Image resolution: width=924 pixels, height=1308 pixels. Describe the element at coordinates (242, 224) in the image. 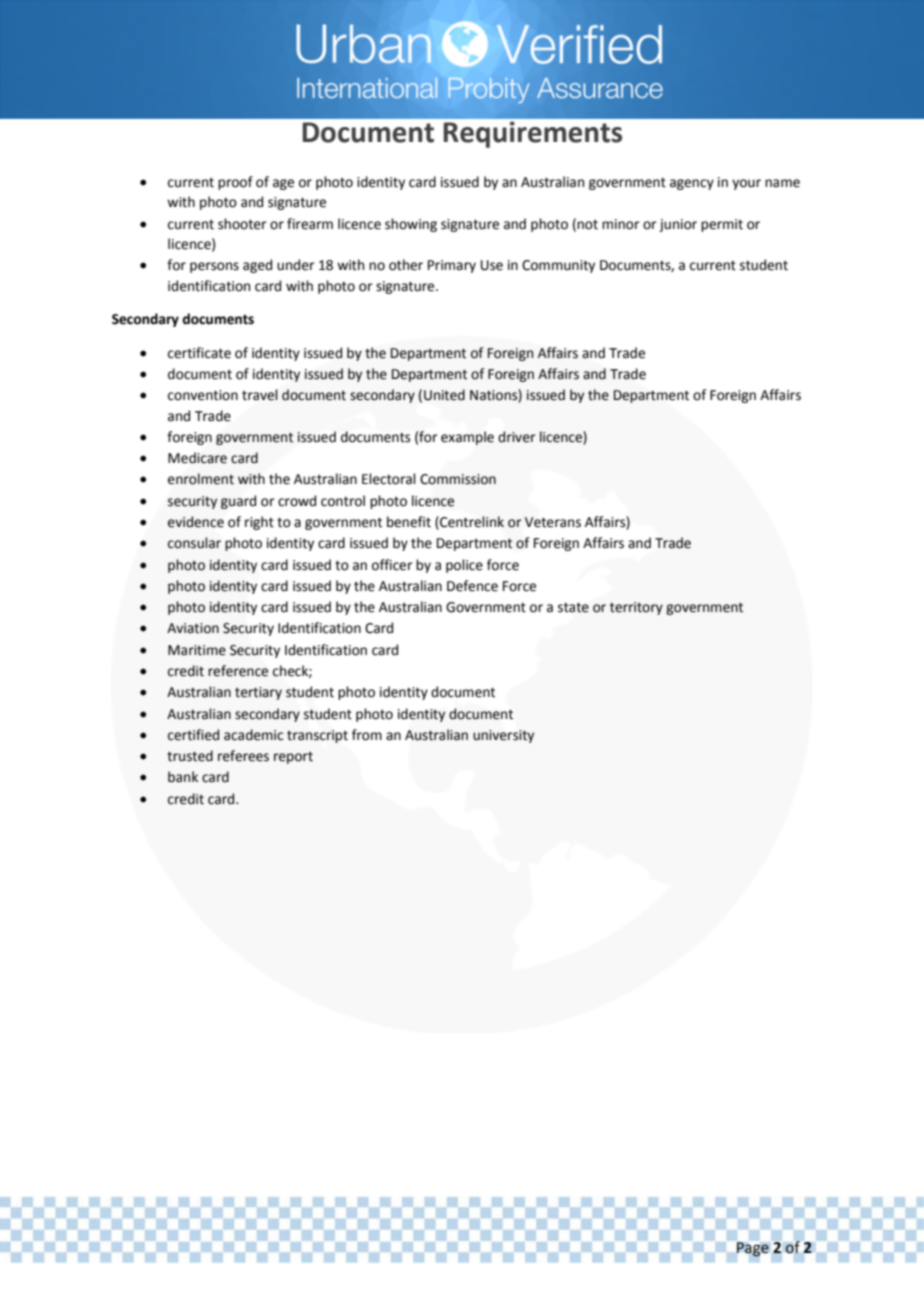

I see `shooter` at that location.
